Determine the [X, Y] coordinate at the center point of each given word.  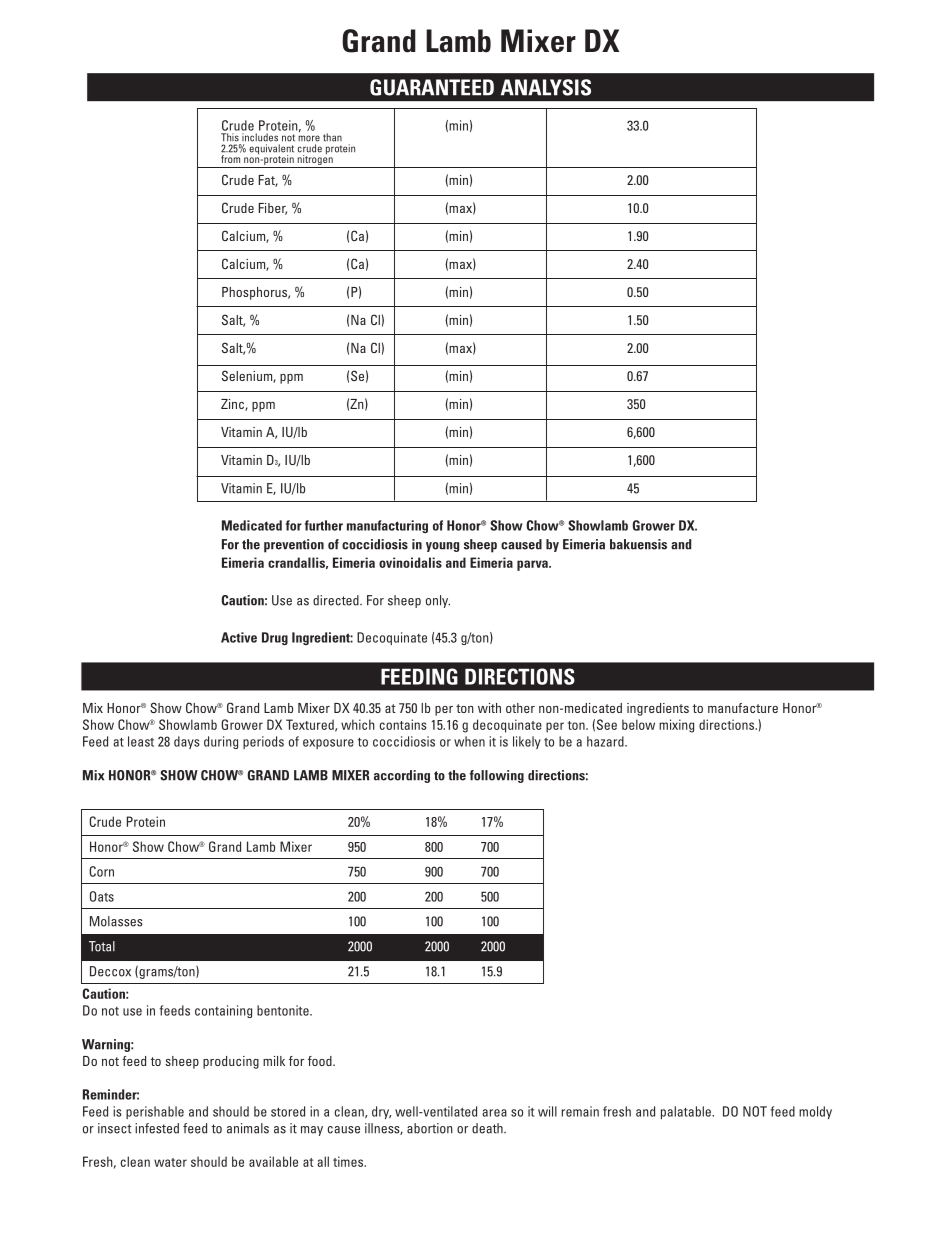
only [438, 601]
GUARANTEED [432, 87]
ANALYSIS [546, 87]
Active [239, 637]
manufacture [743, 708]
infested [157, 1128]
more [309, 138]
